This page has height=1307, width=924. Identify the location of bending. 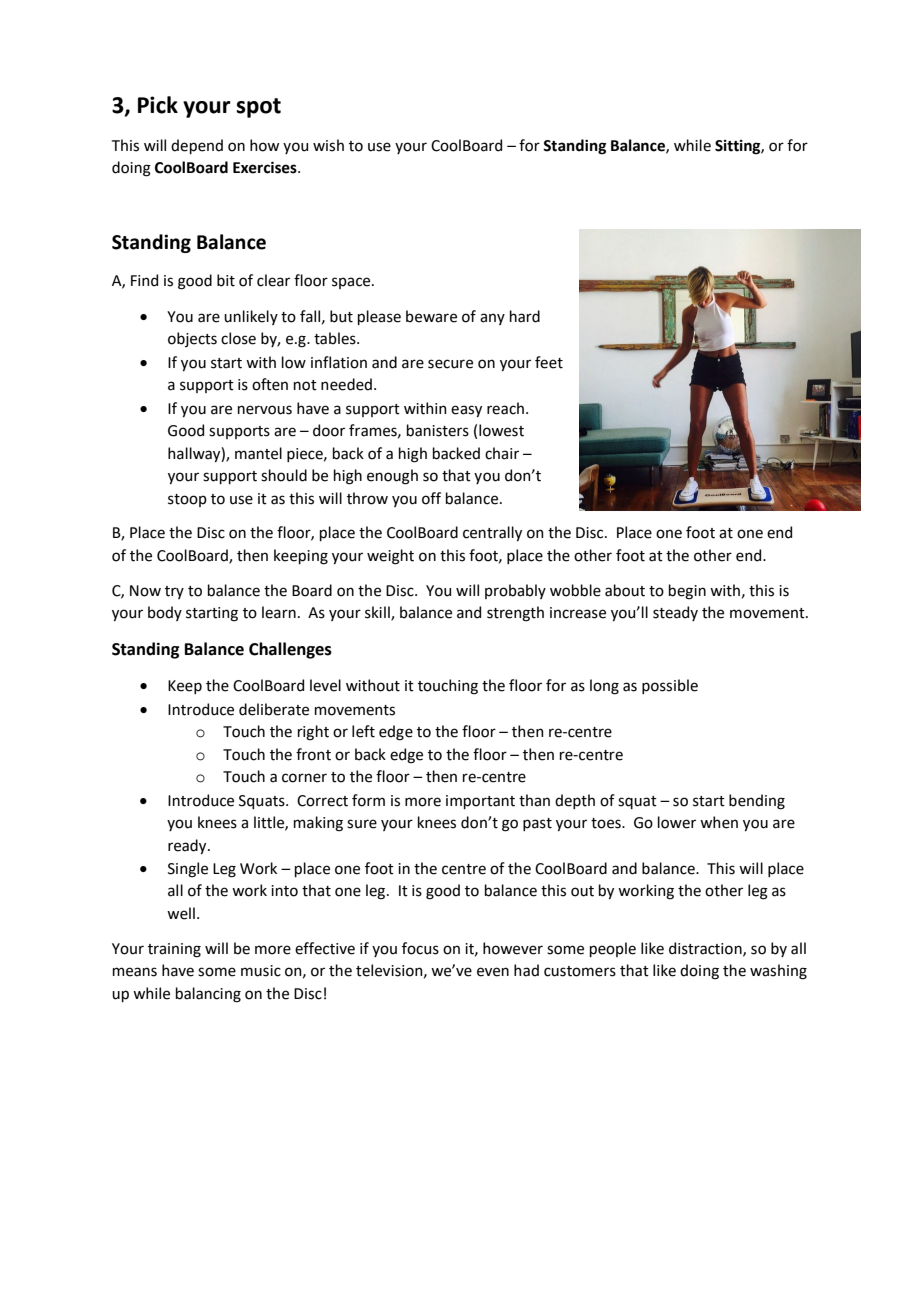
(757, 802).
